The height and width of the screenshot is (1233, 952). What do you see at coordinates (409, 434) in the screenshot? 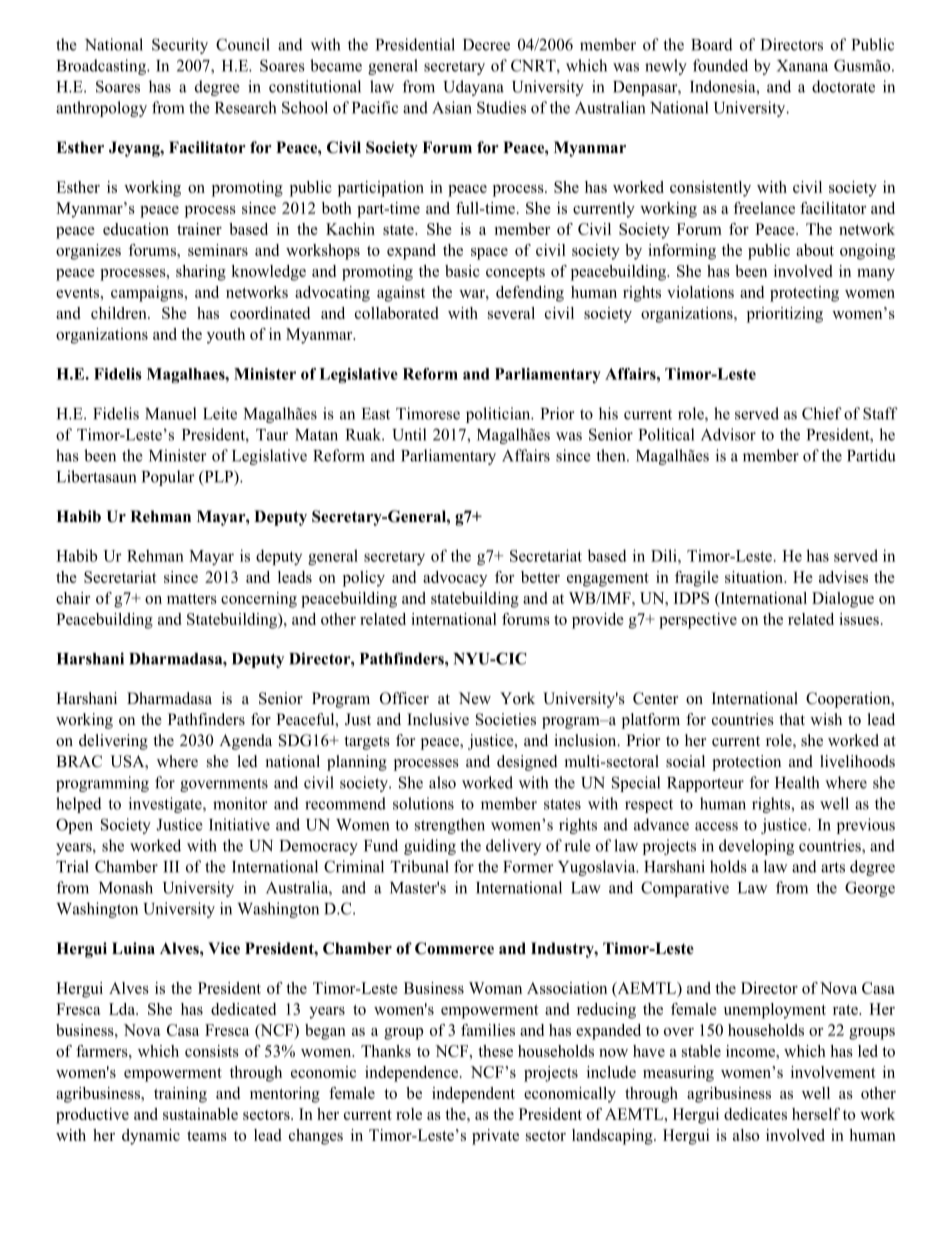
I see `Until` at bounding box center [409, 434].
